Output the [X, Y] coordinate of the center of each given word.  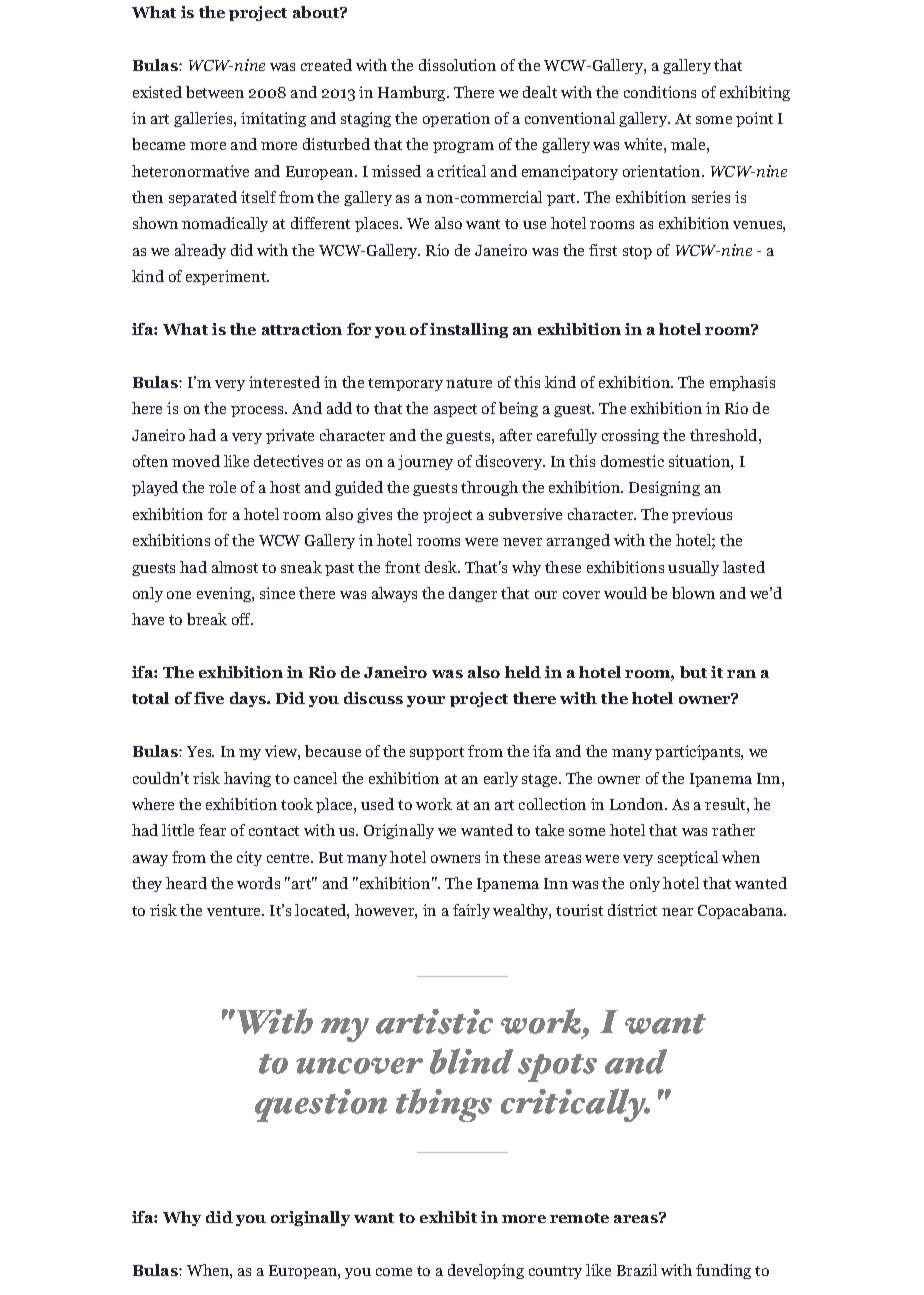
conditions [660, 92]
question [321, 1105]
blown [693, 593]
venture [235, 911]
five [209, 698]
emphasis [742, 383]
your [426, 701]
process [258, 411]
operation [456, 119]
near [677, 912]
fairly [471, 911]
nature [469, 383]
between [215, 92]
